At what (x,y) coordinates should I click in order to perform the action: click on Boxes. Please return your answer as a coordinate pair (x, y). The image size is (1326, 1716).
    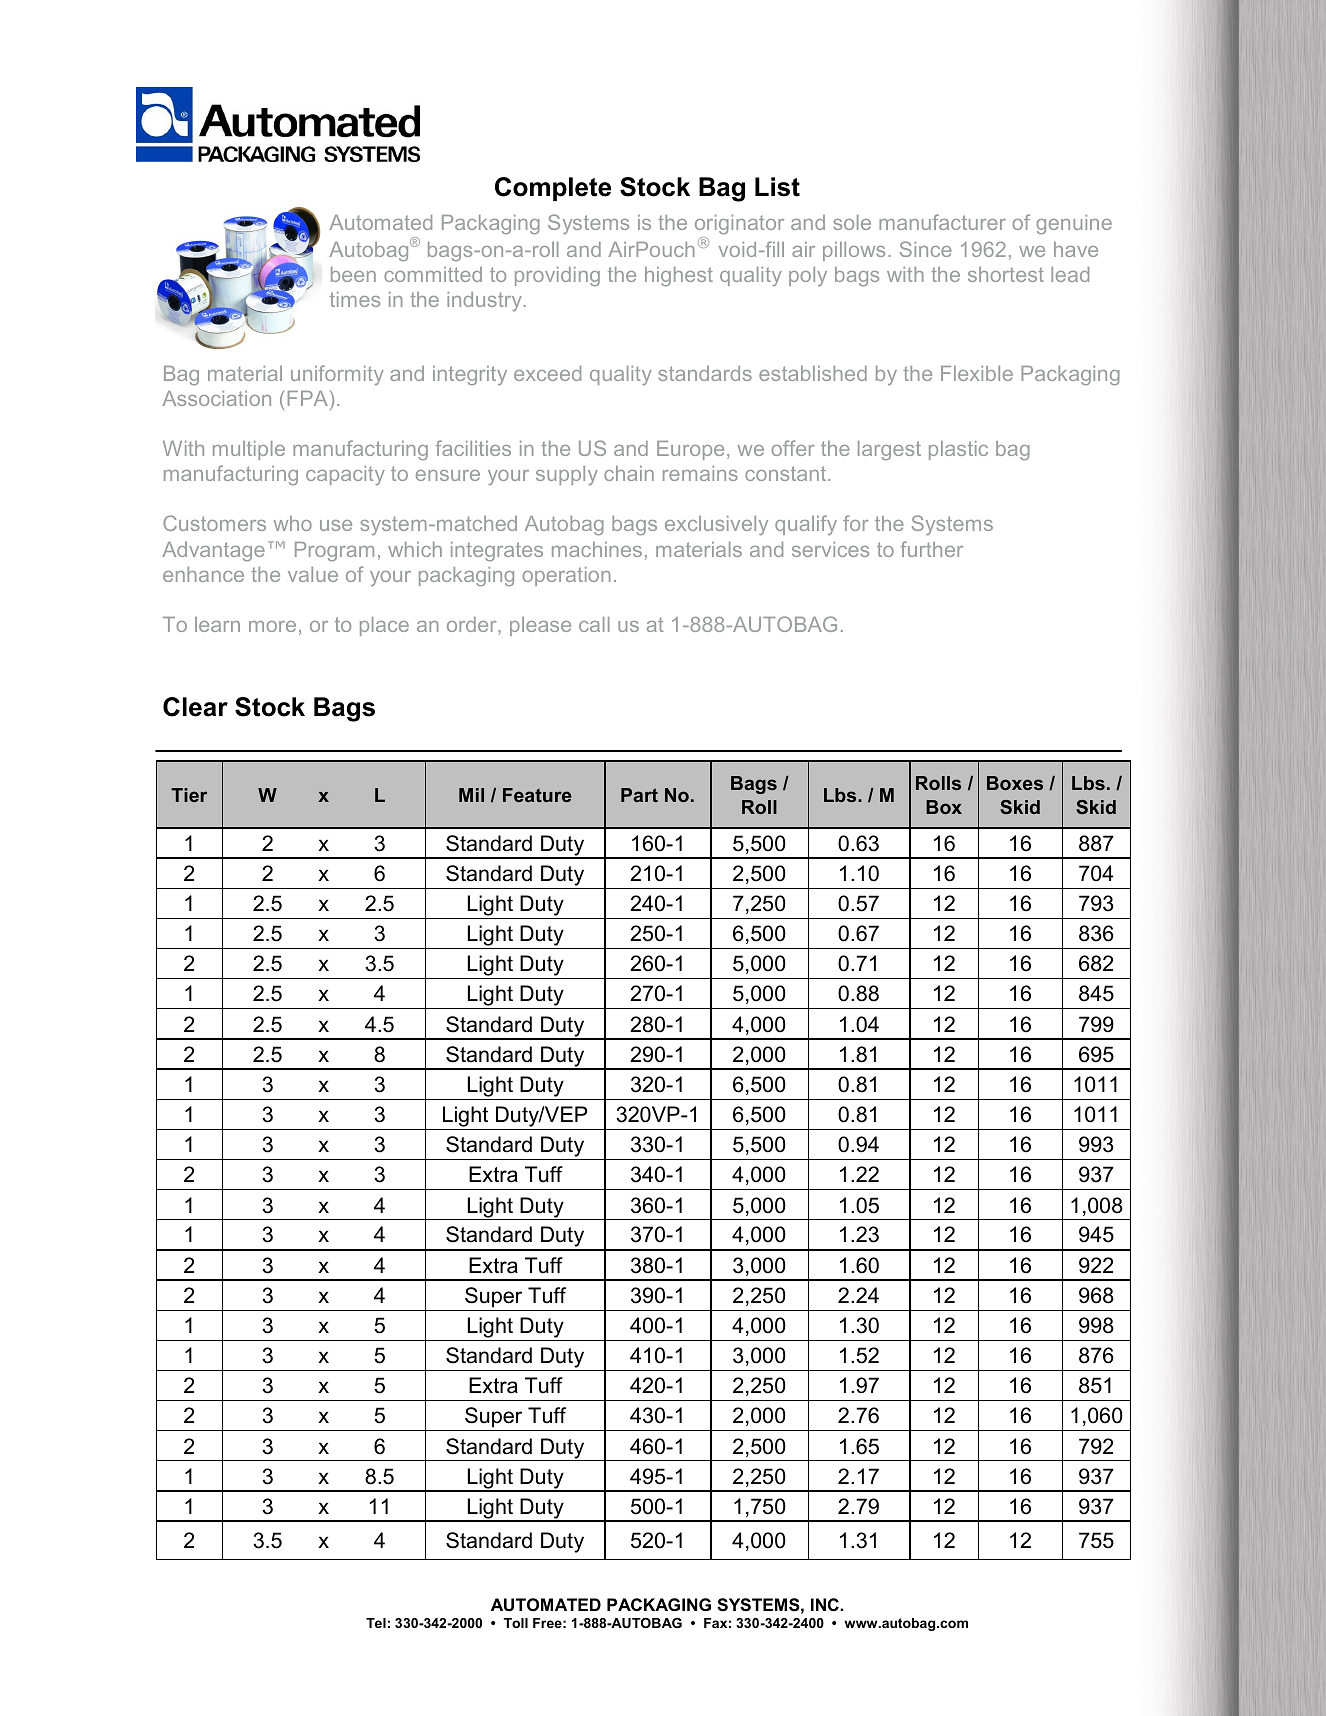
    Looking at the image, I should click on (1015, 783).
